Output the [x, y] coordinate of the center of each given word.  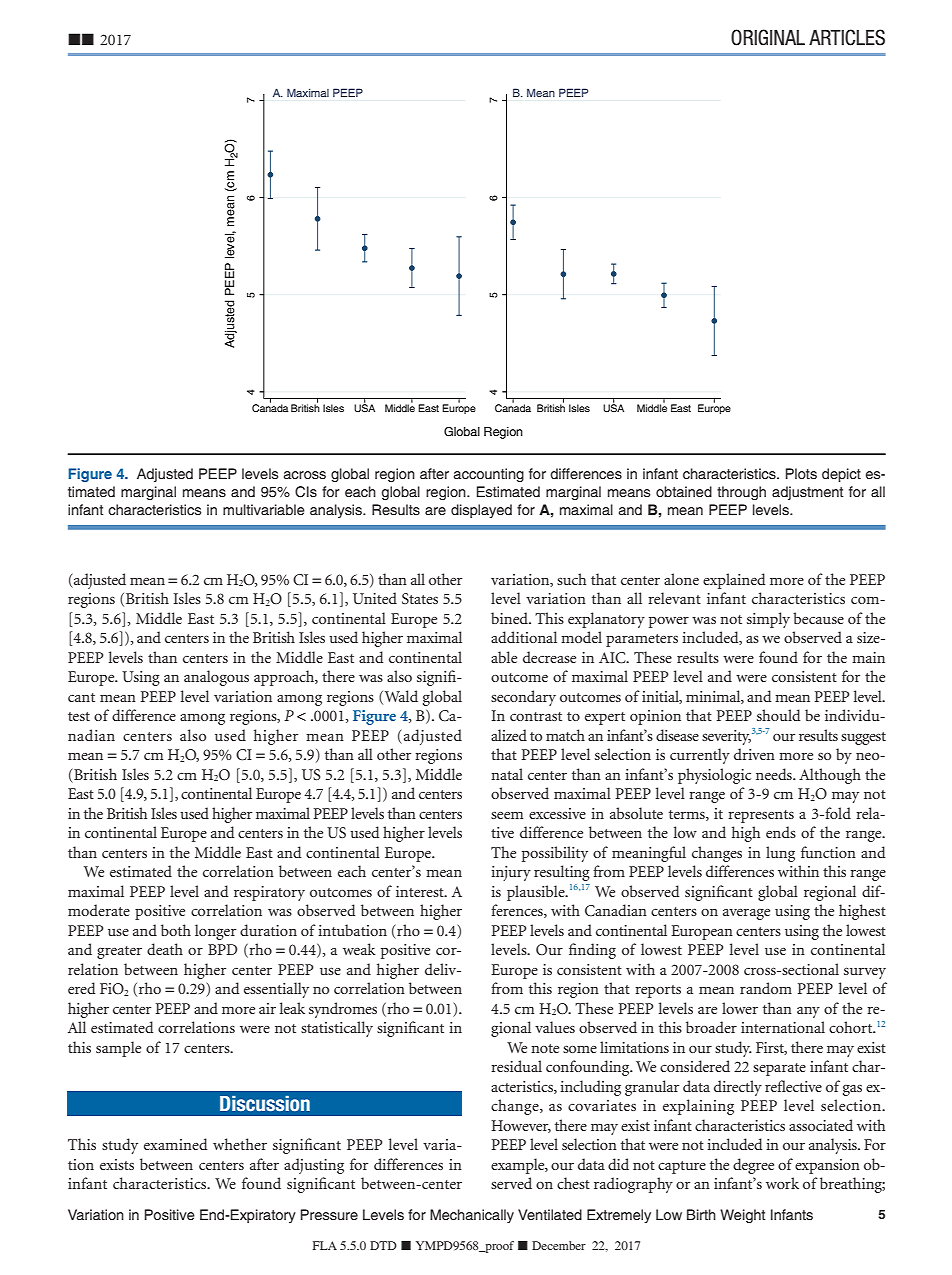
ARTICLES [847, 37]
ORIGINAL [768, 37]
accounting [489, 475]
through [741, 493]
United [375, 598]
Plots [801, 473]
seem [507, 815]
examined [175, 1144]
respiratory [269, 893]
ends [781, 832]
